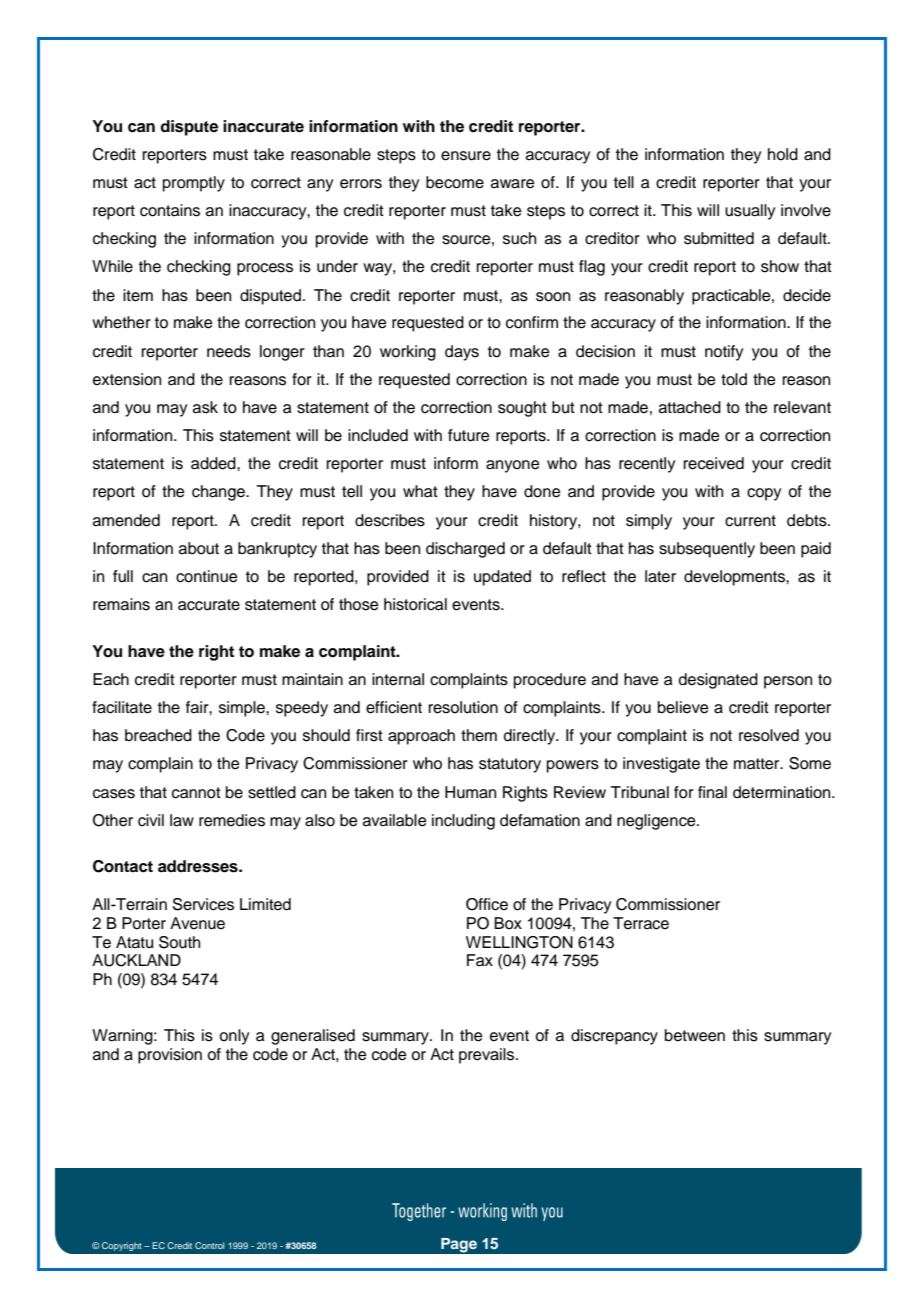 The width and height of the screenshot is (924, 1308). Describe the element at coordinates (488, 1056) in the screenshot. I see `prevails` at that location.
